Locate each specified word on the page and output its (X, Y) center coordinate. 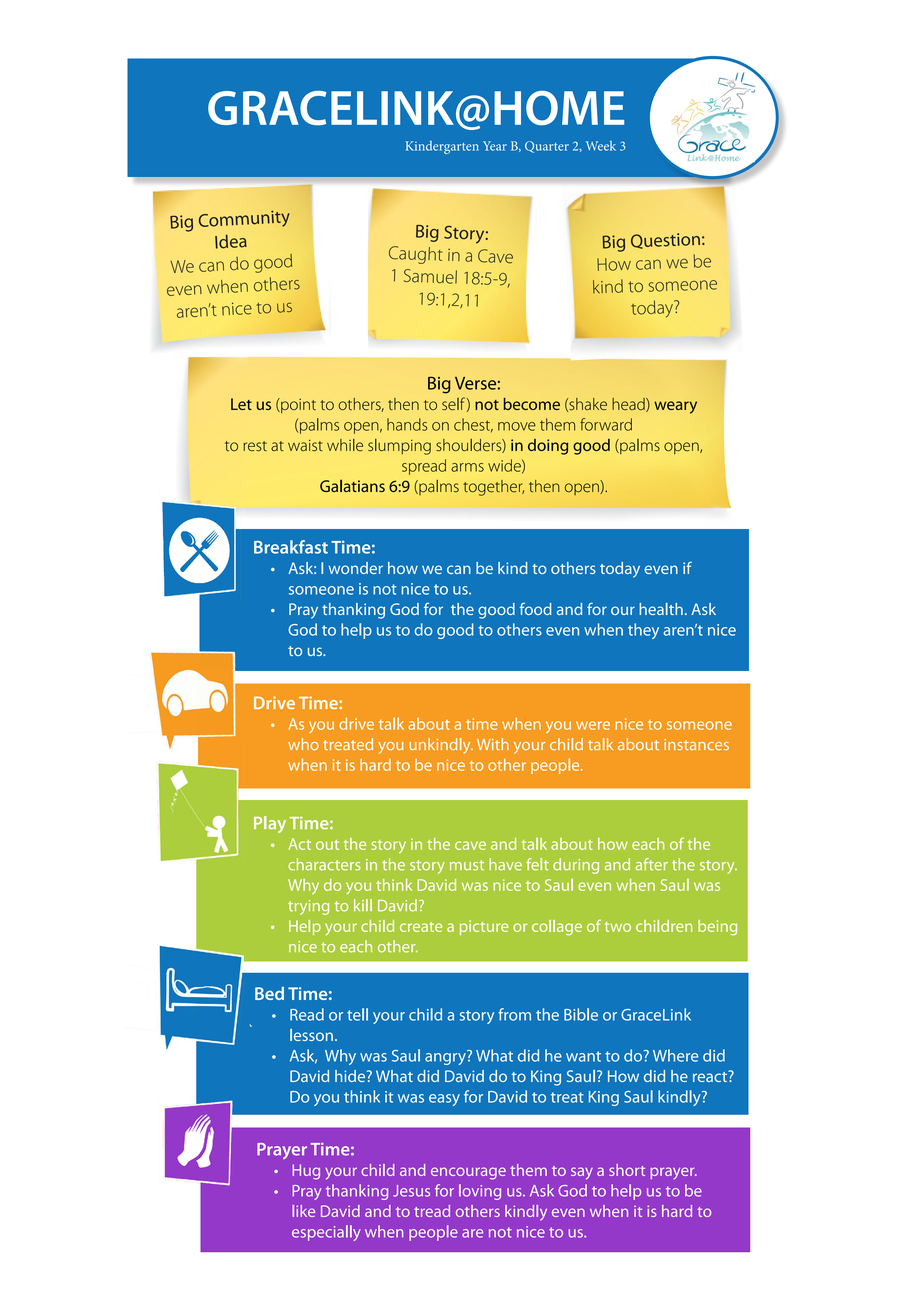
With (493, 744)
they (643, 631)
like (303, 1211)
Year (495, 146)
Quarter (547, 147)
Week (601, 146)
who (303, 744)
